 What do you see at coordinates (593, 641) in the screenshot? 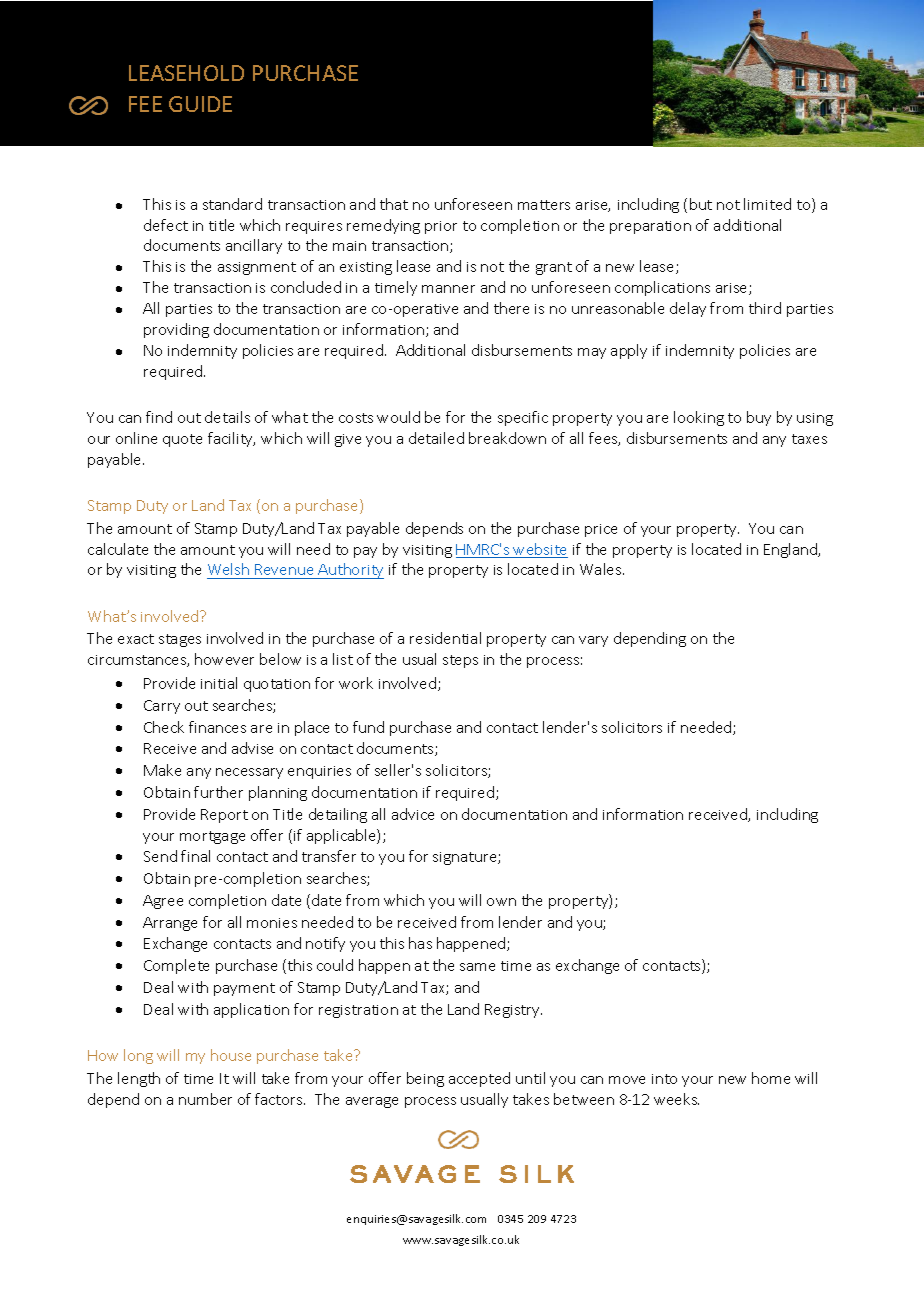
I see `vary` at bounding box center [593, 641].
